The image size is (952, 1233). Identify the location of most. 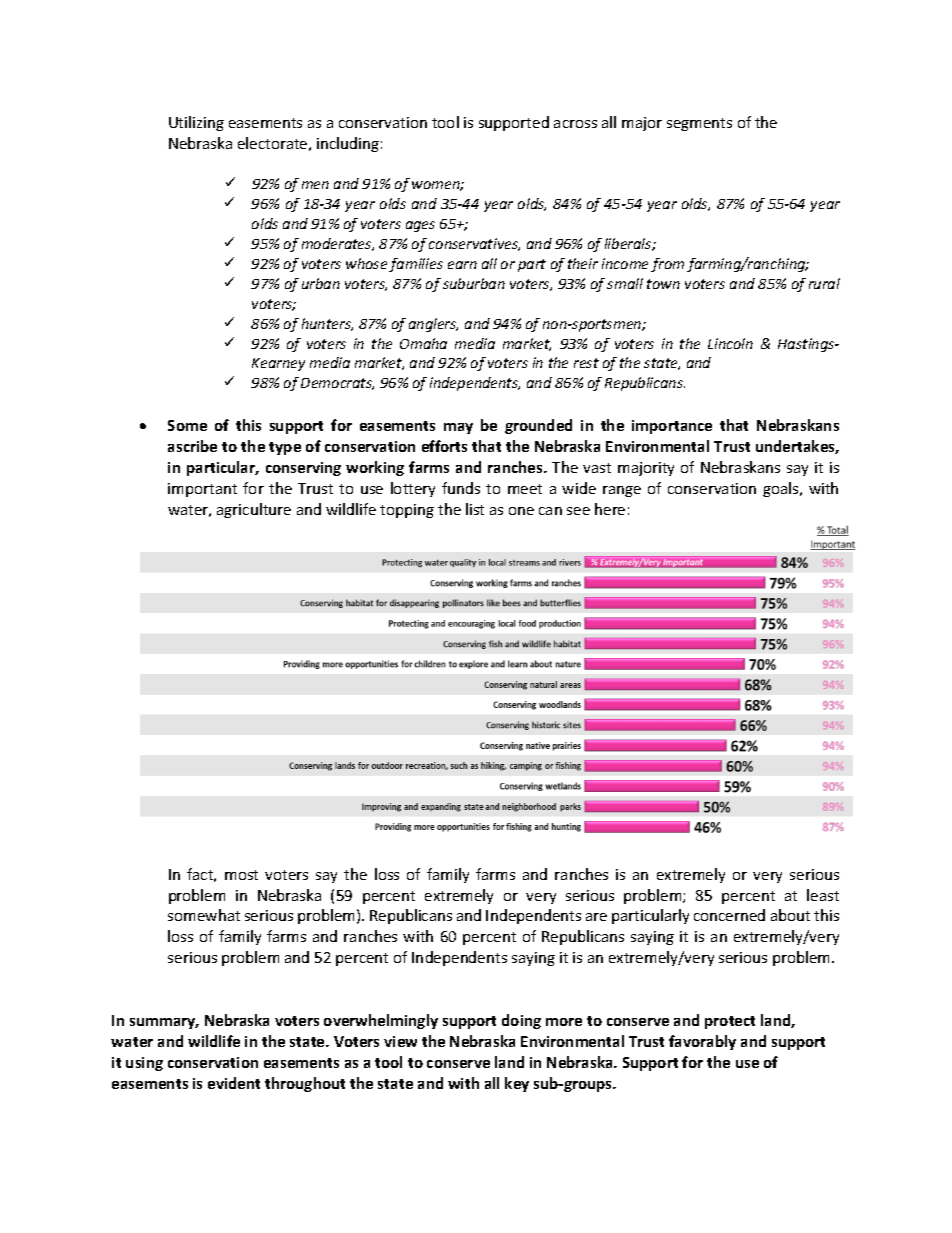
(241, 875).
